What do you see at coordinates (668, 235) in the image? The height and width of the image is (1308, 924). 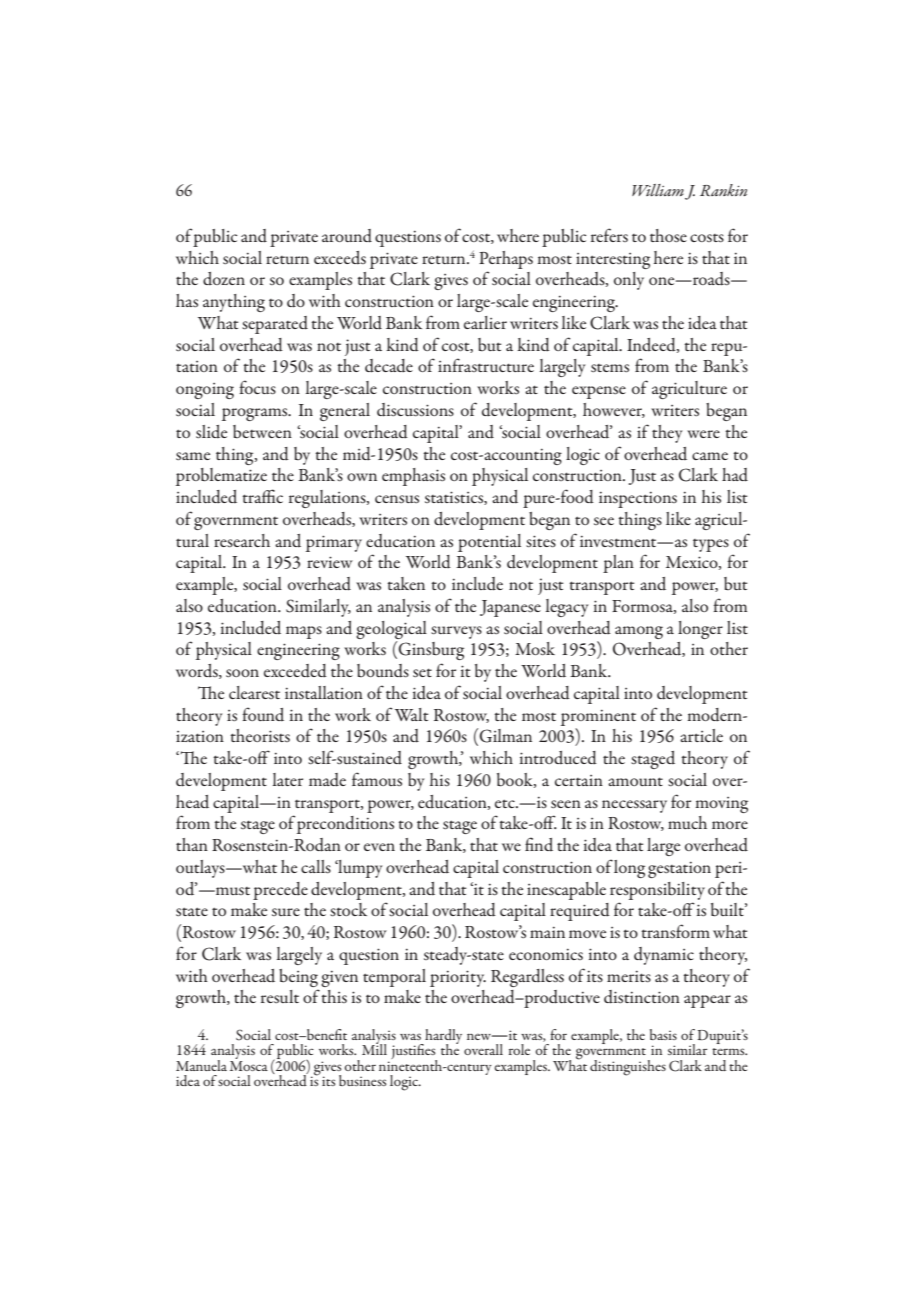 I see `those` at bounding box center [668, 235].
